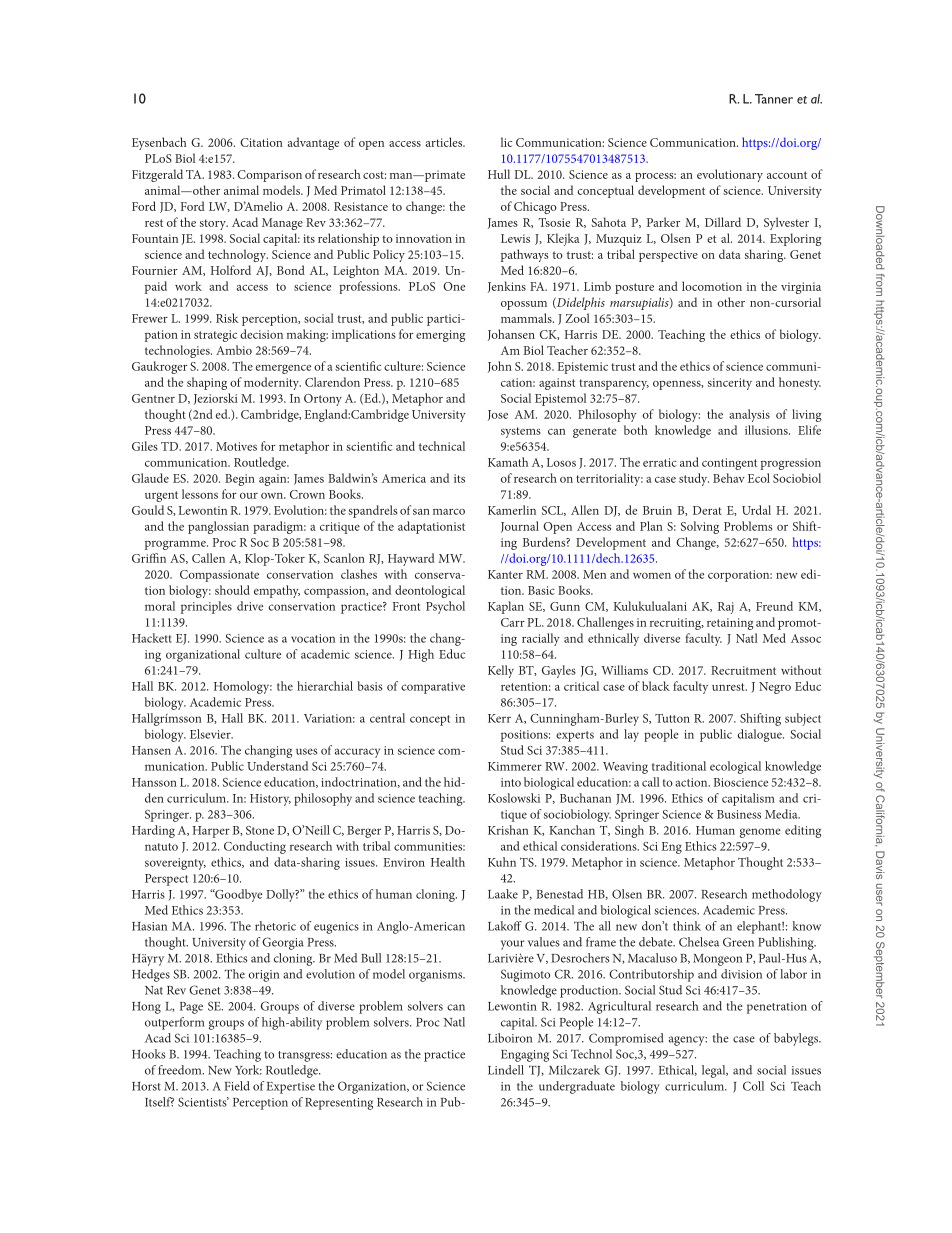 The width and height of the document is (952, 1233). What do you see at coordinates (499, 174) in the document?
I see `Hull` at bounding box center [499, 174].
